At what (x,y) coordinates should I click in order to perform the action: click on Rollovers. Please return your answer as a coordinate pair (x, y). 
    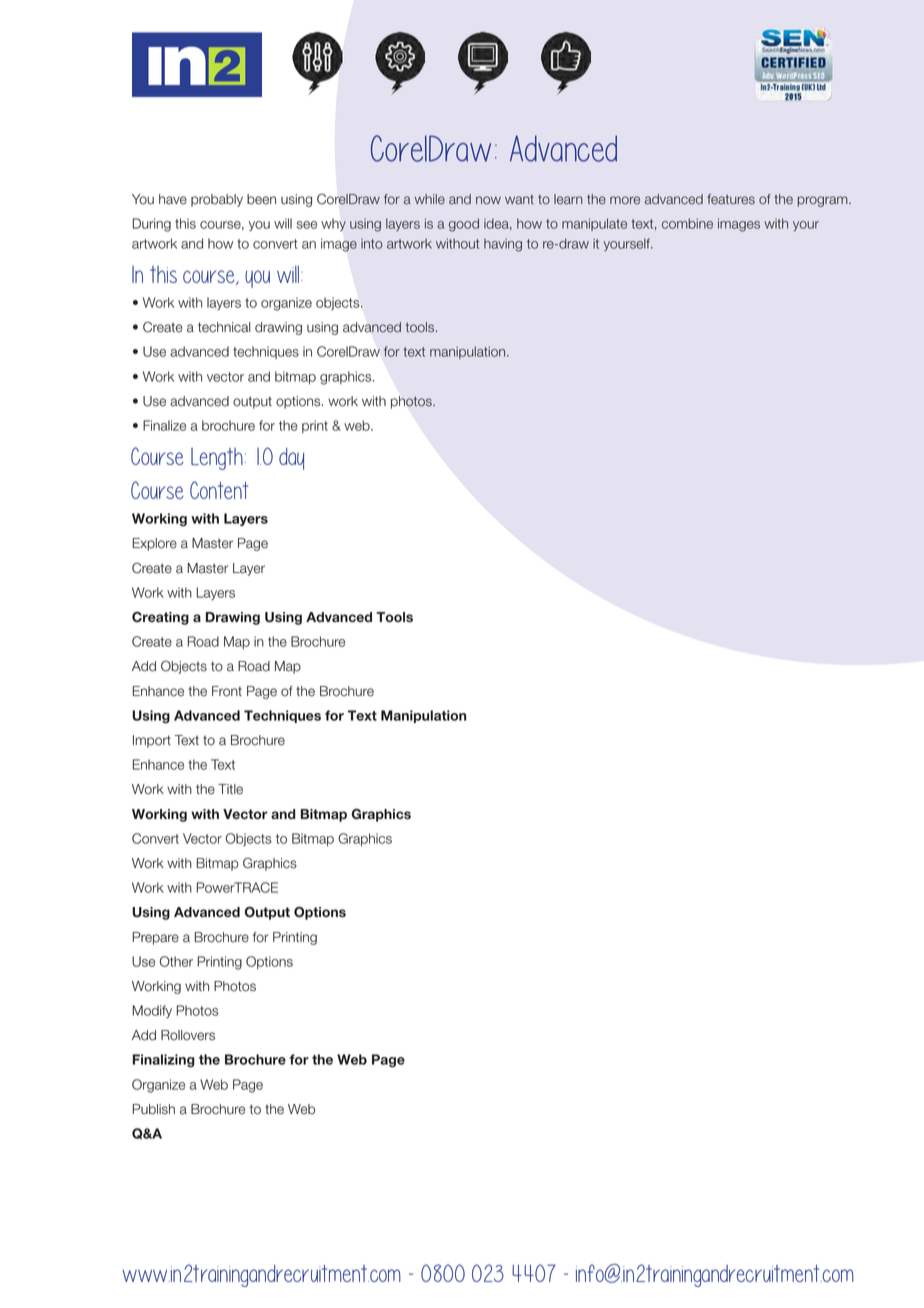
    Looking at the image, I should click on (188, 1035).
